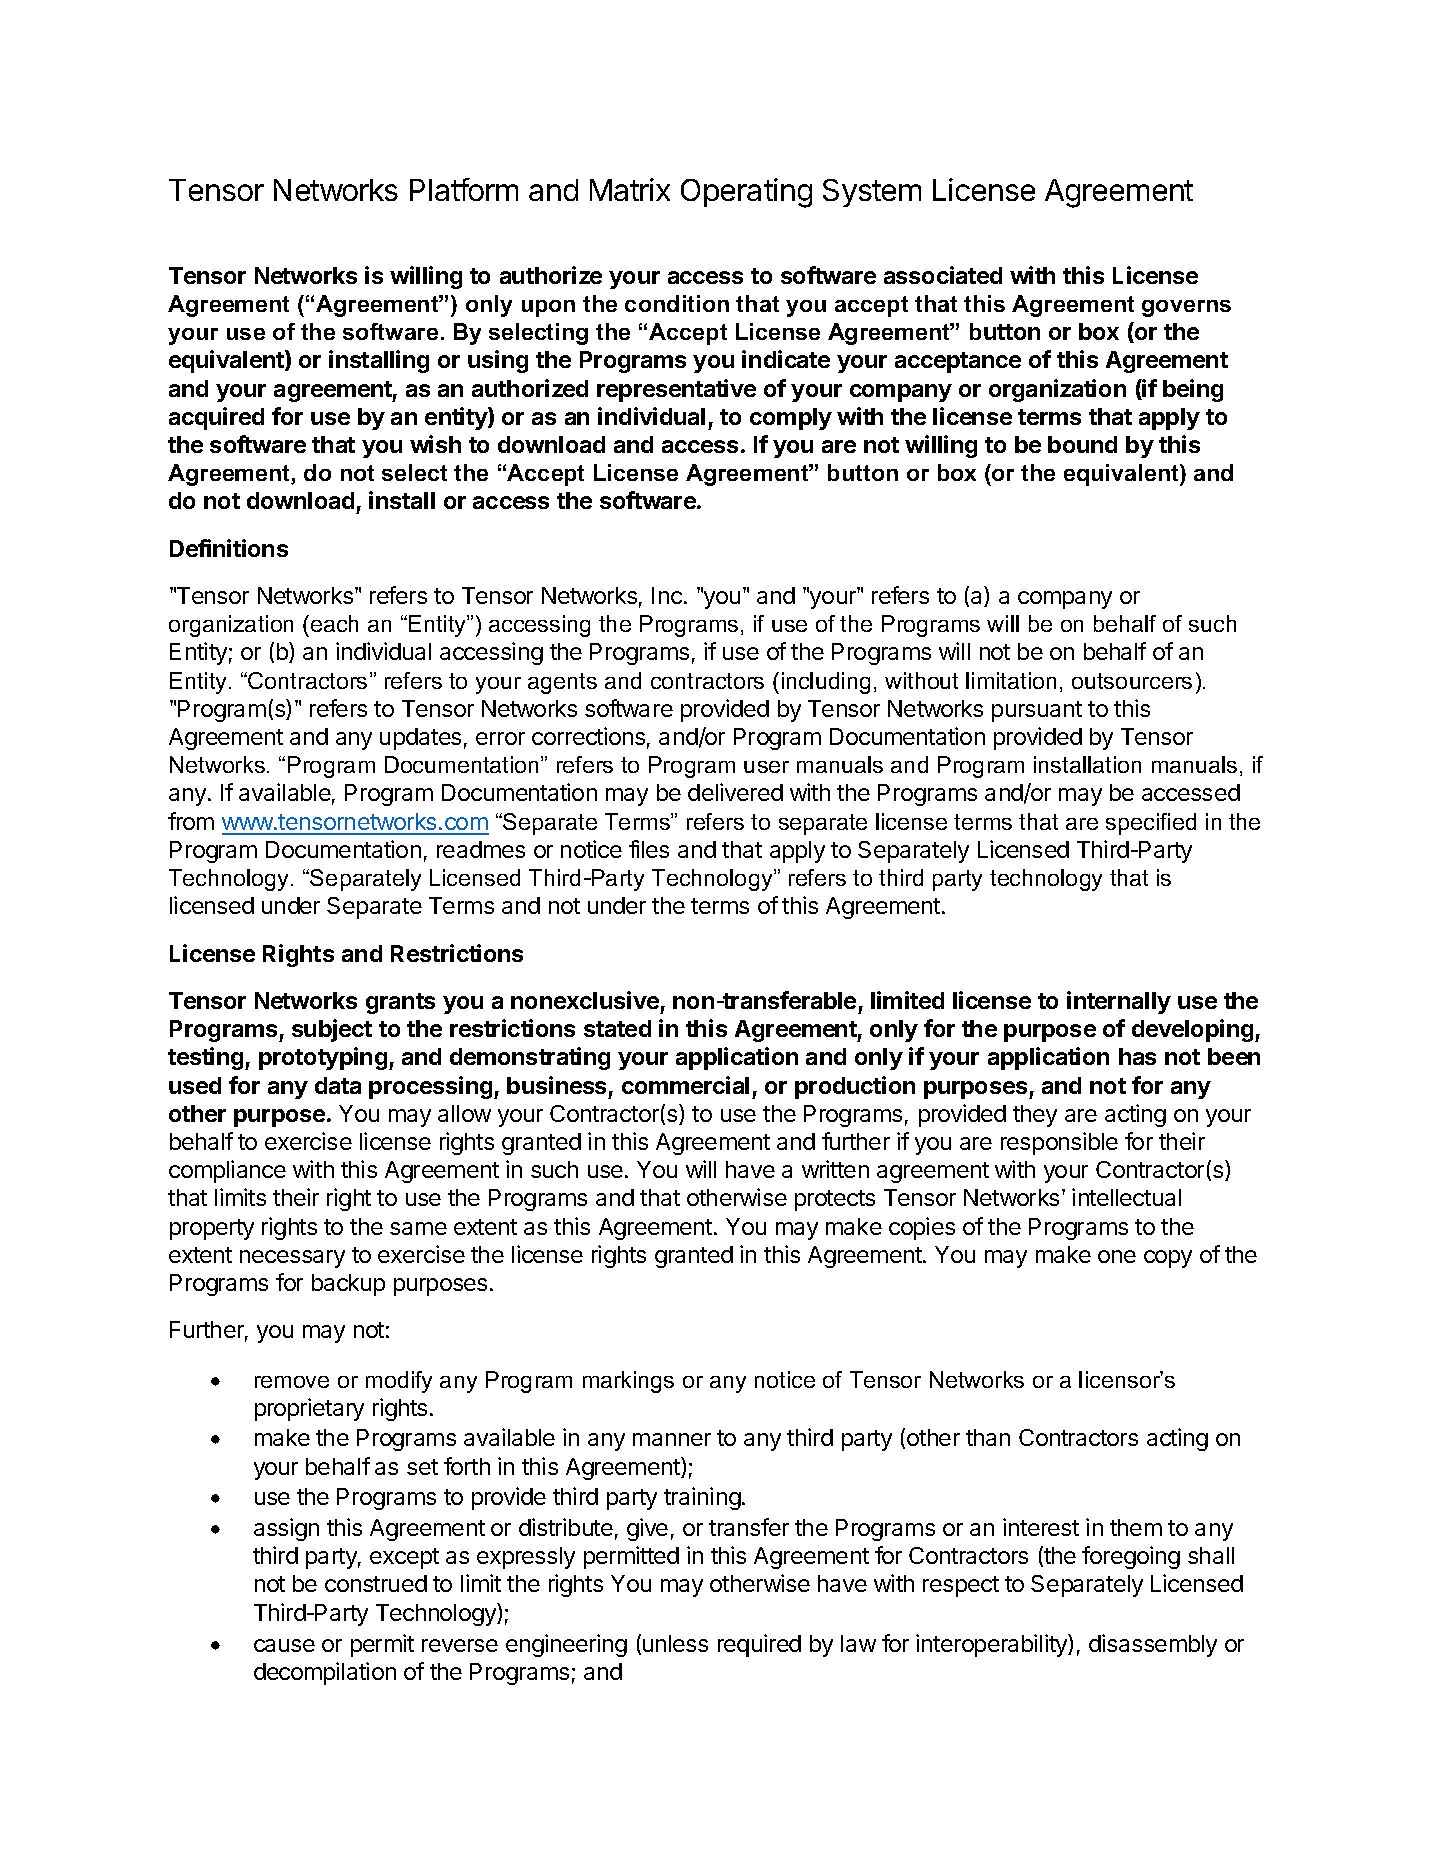  What do you see at coordinates (284, 1645) in the image?
I see `cause` at bounding box center [284, 1645].
